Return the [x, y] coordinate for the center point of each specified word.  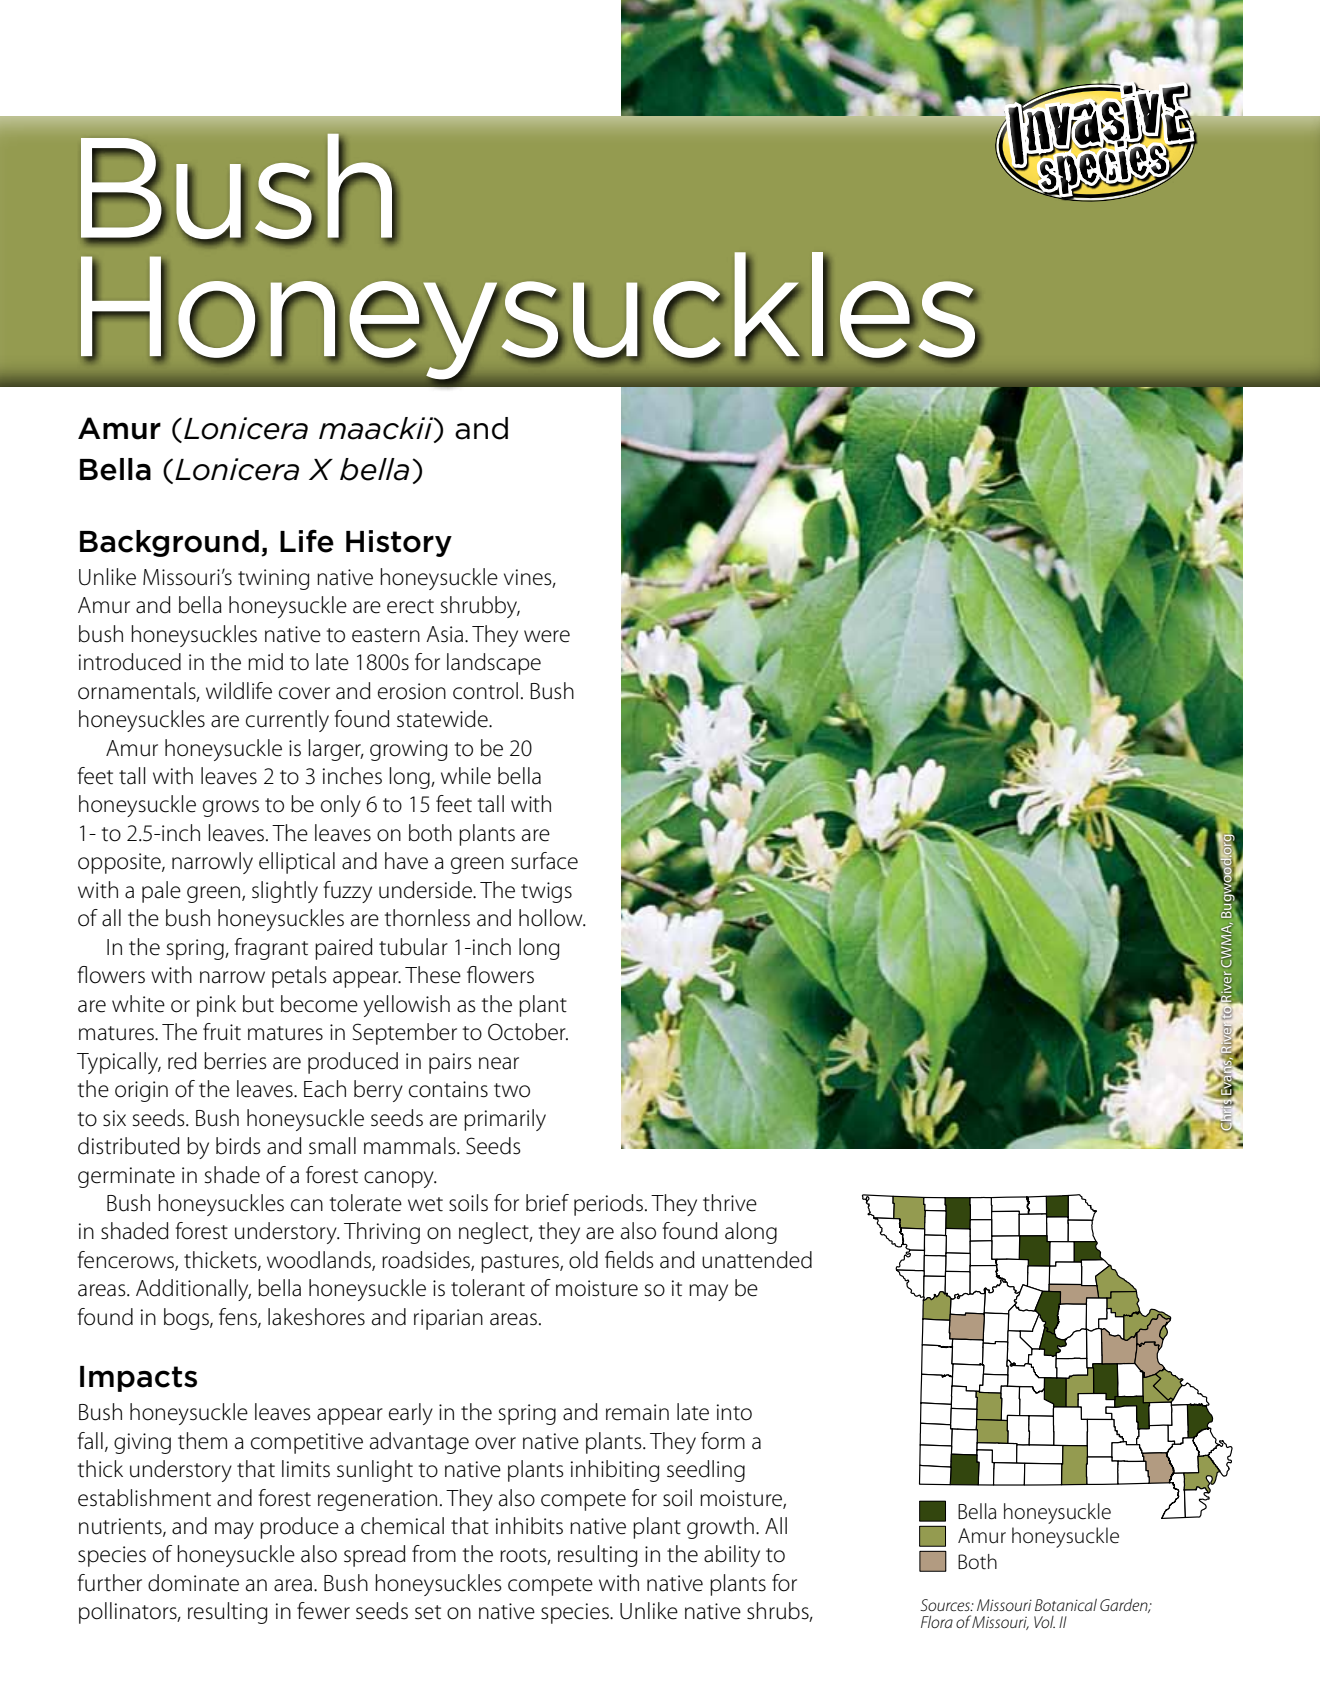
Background [169, 543]
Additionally [193, 1290]
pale [161, 892]
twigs [546, 892]
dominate [193, 1583]
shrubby [480, 607]
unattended [757, 1260]
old [583, 1260]
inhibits [529, 1526]
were [547, 636]
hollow [552, 918]
